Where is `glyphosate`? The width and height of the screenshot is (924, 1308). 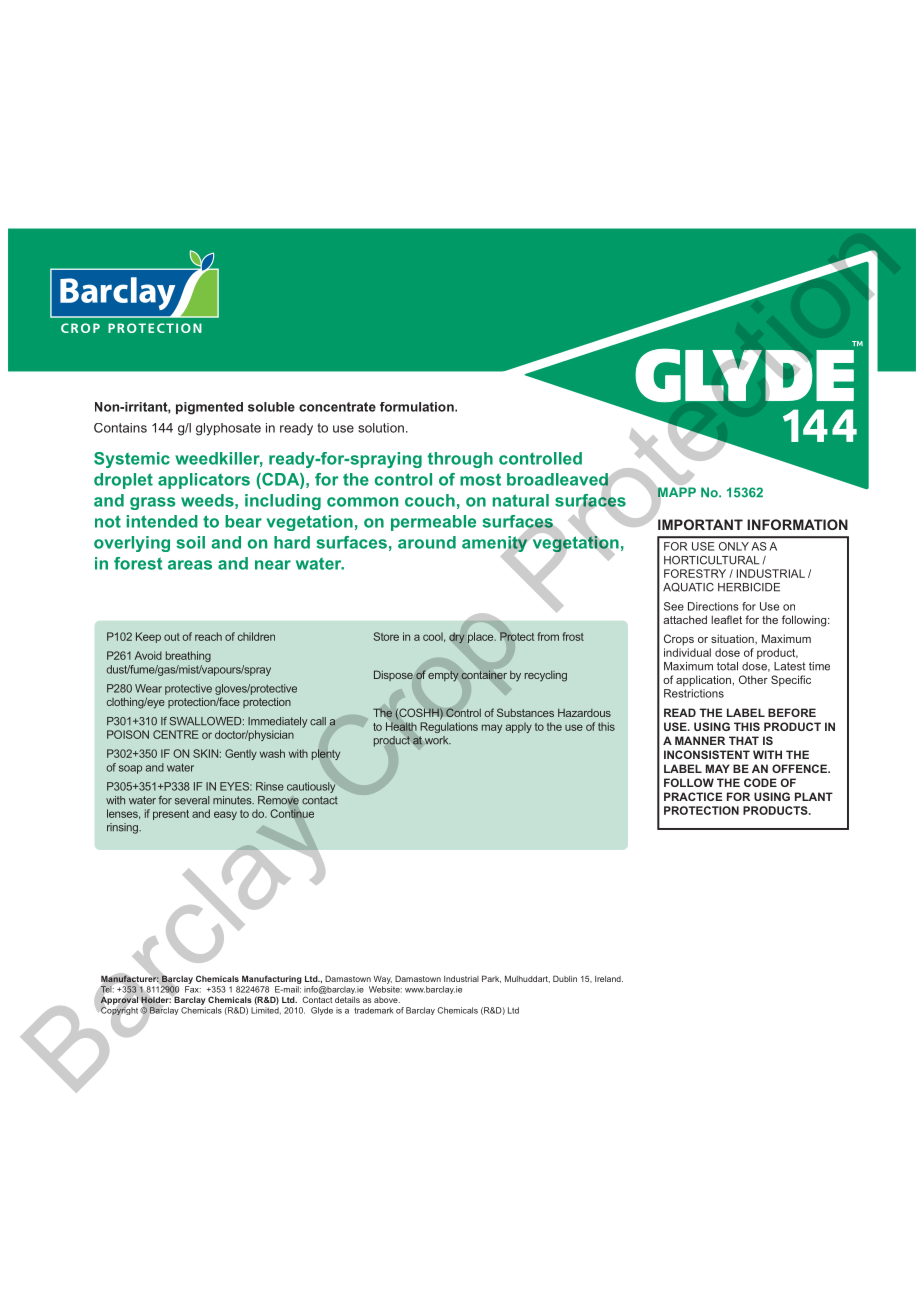 glyphosate is located at coordinates (228, 429).
